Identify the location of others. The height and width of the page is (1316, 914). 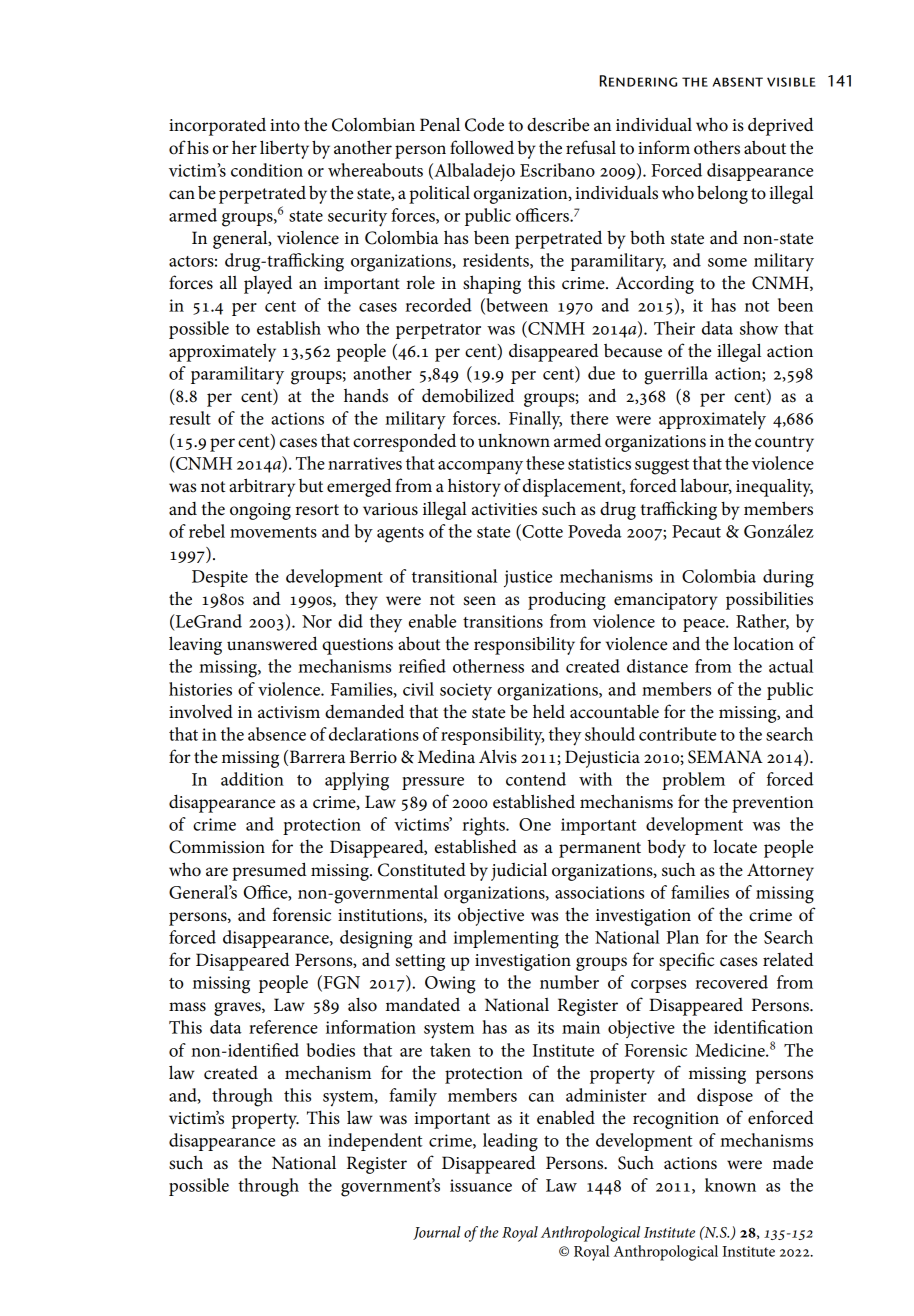
(717, 147).
